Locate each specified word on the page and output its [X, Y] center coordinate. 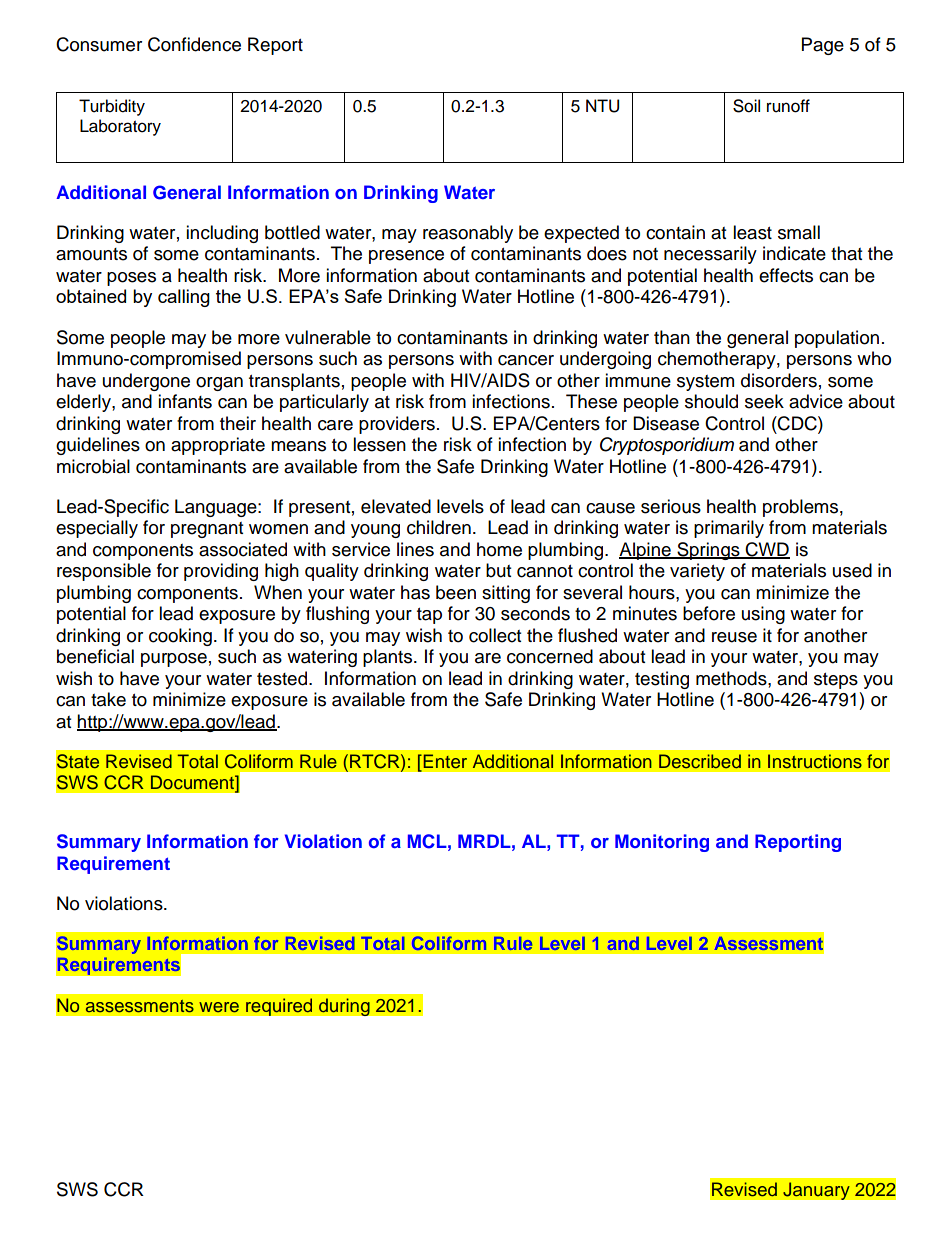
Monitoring [662, 843]
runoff [788, 106]
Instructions [815, 761]
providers [397, 425]
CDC [797, 423]
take [108, 699]
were [219, 1007]
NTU [602, 106]
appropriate [218, 446]
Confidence [194, 44]
